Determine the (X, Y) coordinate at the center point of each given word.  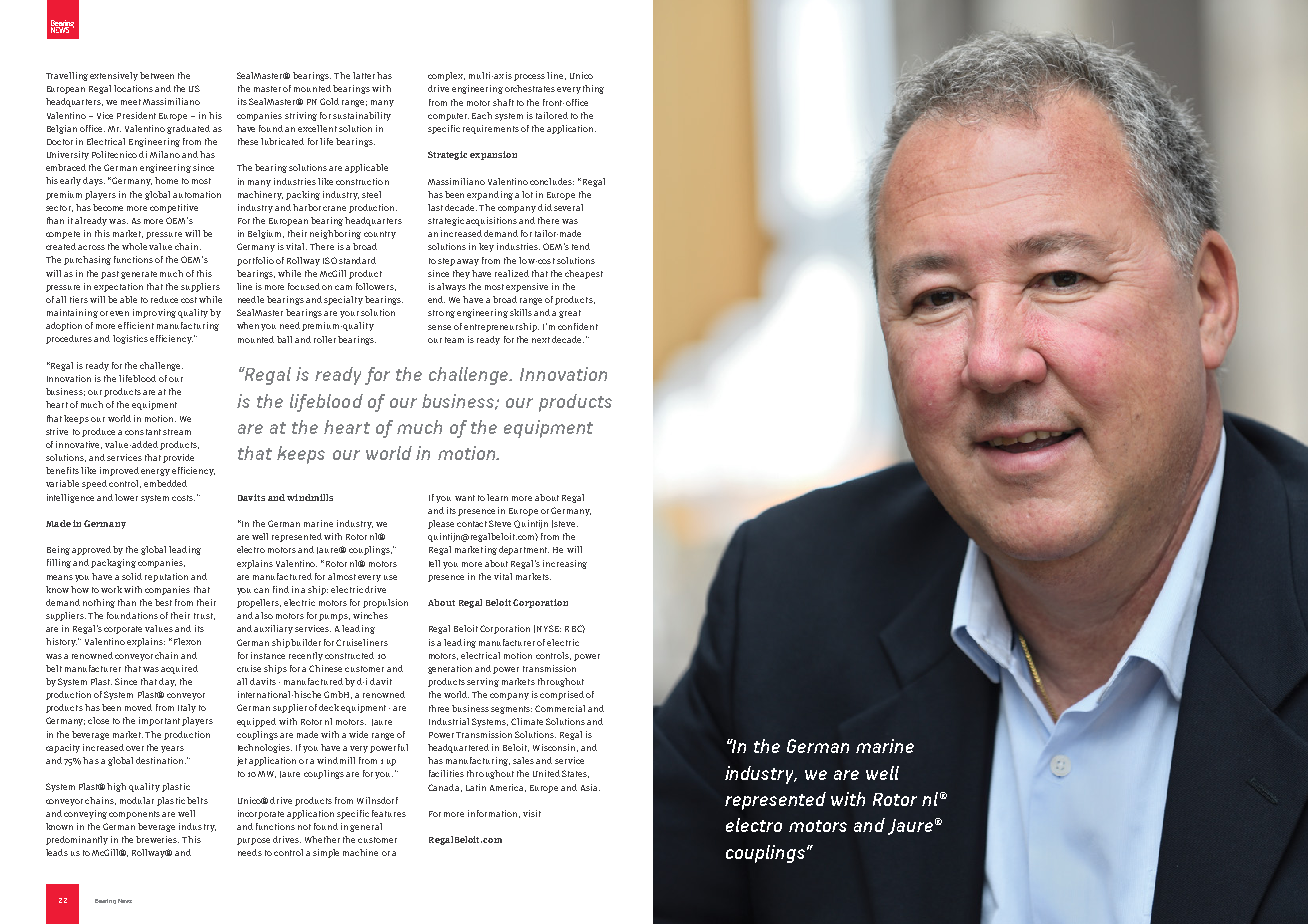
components (134, 815)
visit (532, 813)
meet (131, 102)
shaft (503, 102)
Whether (322, 839)
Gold (329, 101)
